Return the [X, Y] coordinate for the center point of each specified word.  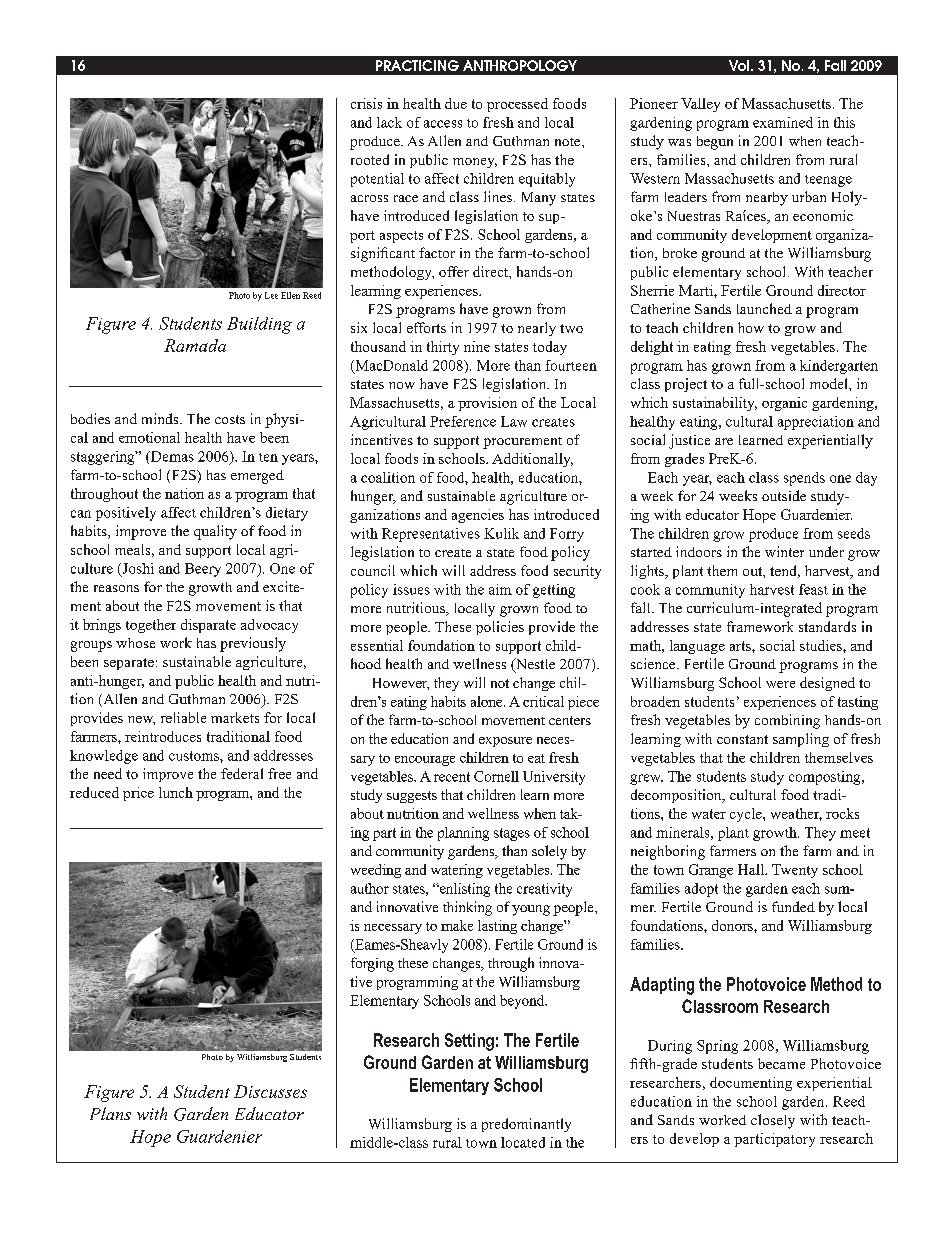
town [481, 1143]
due [456, 103]
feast [813, 589]
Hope [150, 1138]
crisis [366, 103]
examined [783, 122]
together [151, 626]
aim [500, 589]
